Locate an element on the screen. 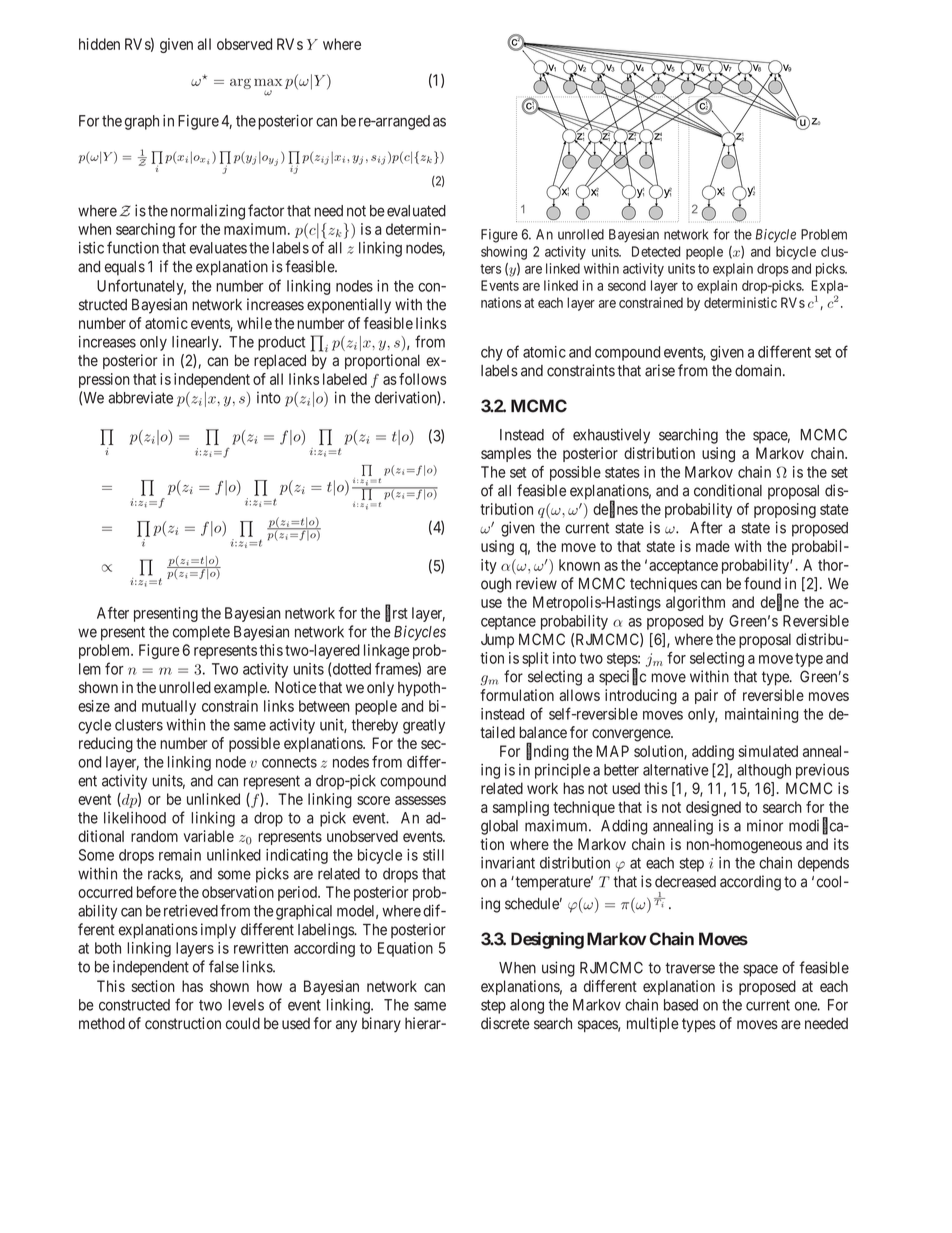  made is located at coordinates (713, 546).
